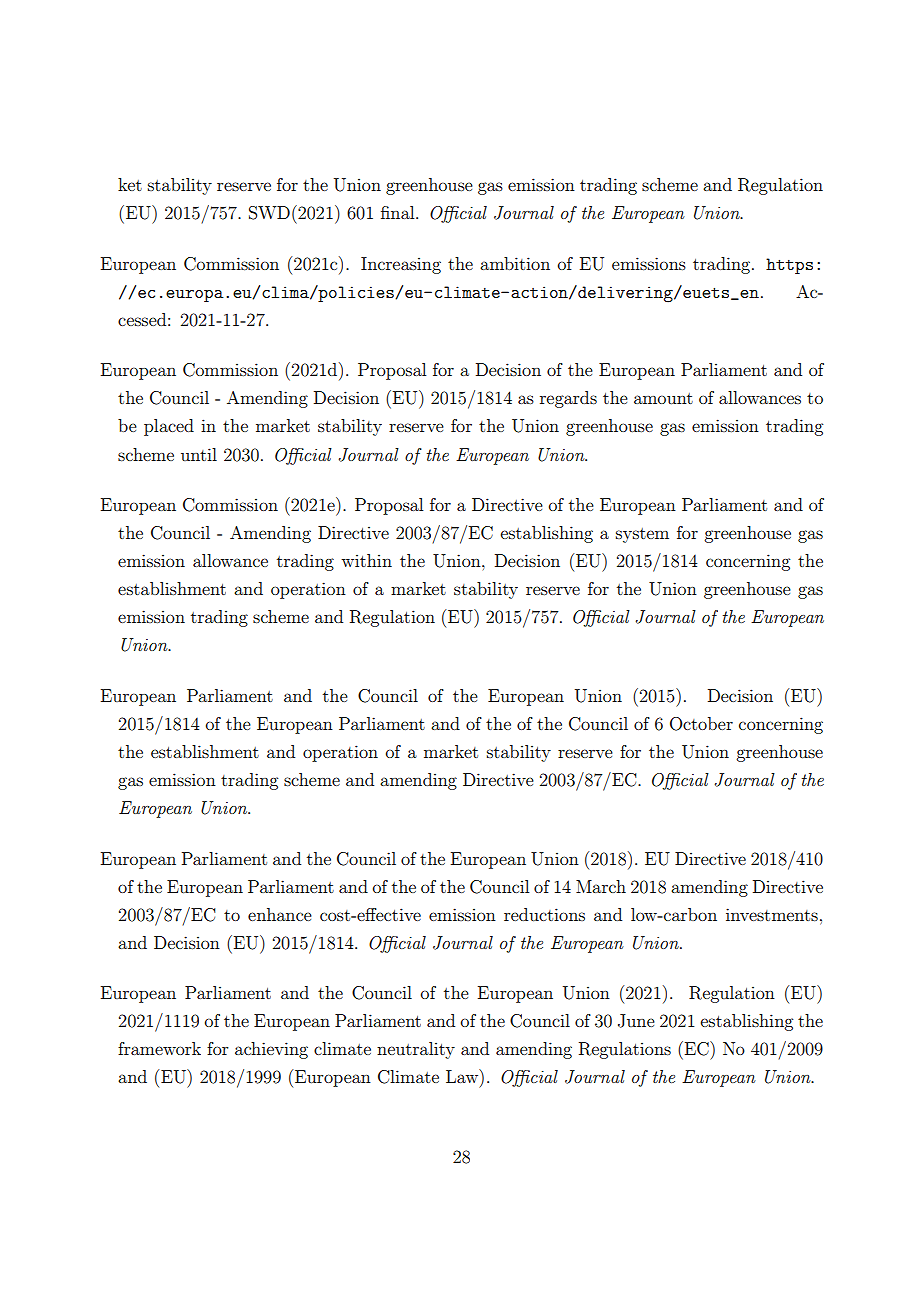  I want to click on ambition, so click(515, 263).
